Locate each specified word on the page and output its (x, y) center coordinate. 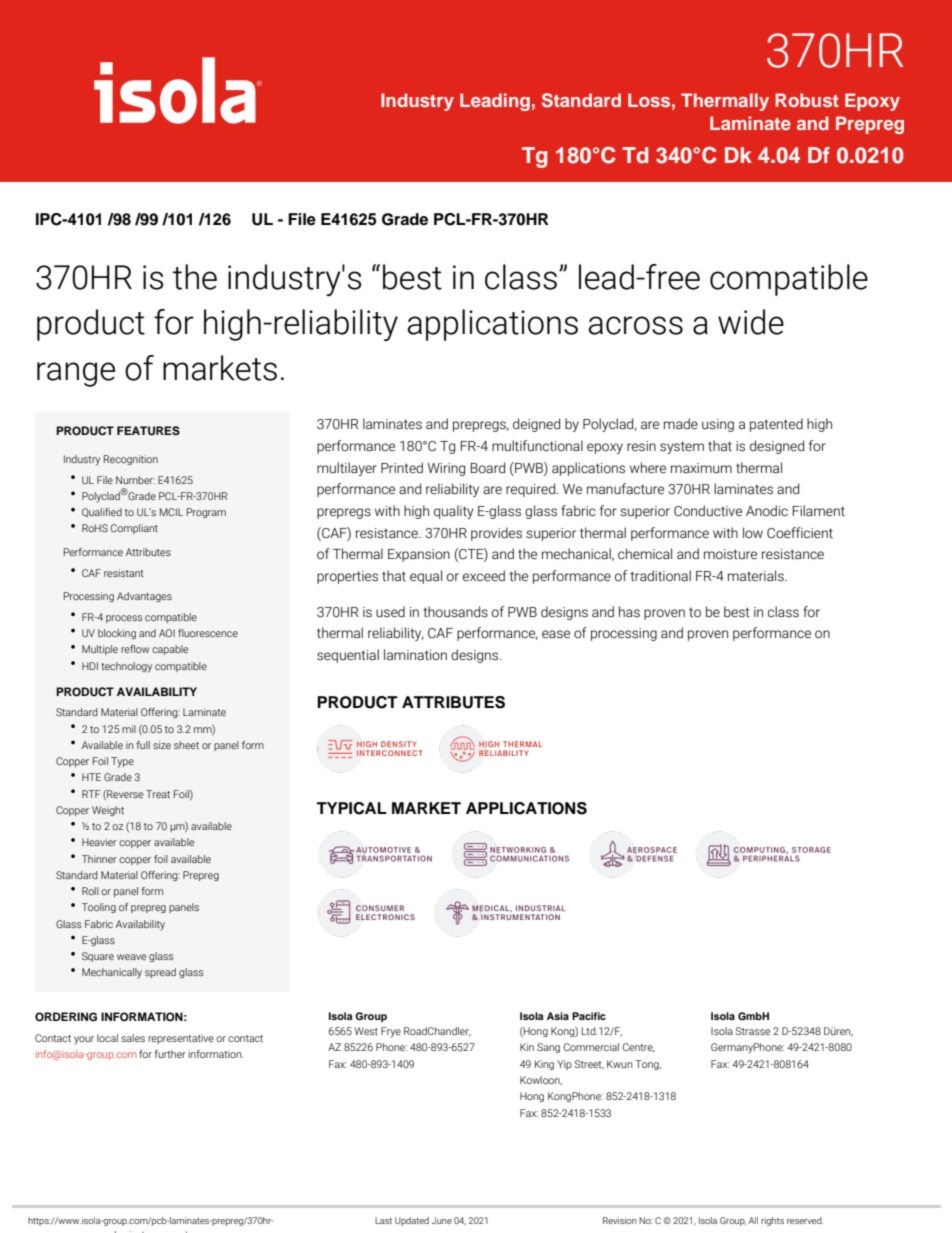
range (76, 374)
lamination (415, 655)
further (170, 1054)
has (629, 612)
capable (170, 650)
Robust (807, 100)
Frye (391, 1032)
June (442, 1220)
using (718, 425)
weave (131, 957)
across (636, 325)
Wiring (446, 469)
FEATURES (148, 431)
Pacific (589, 1016)
